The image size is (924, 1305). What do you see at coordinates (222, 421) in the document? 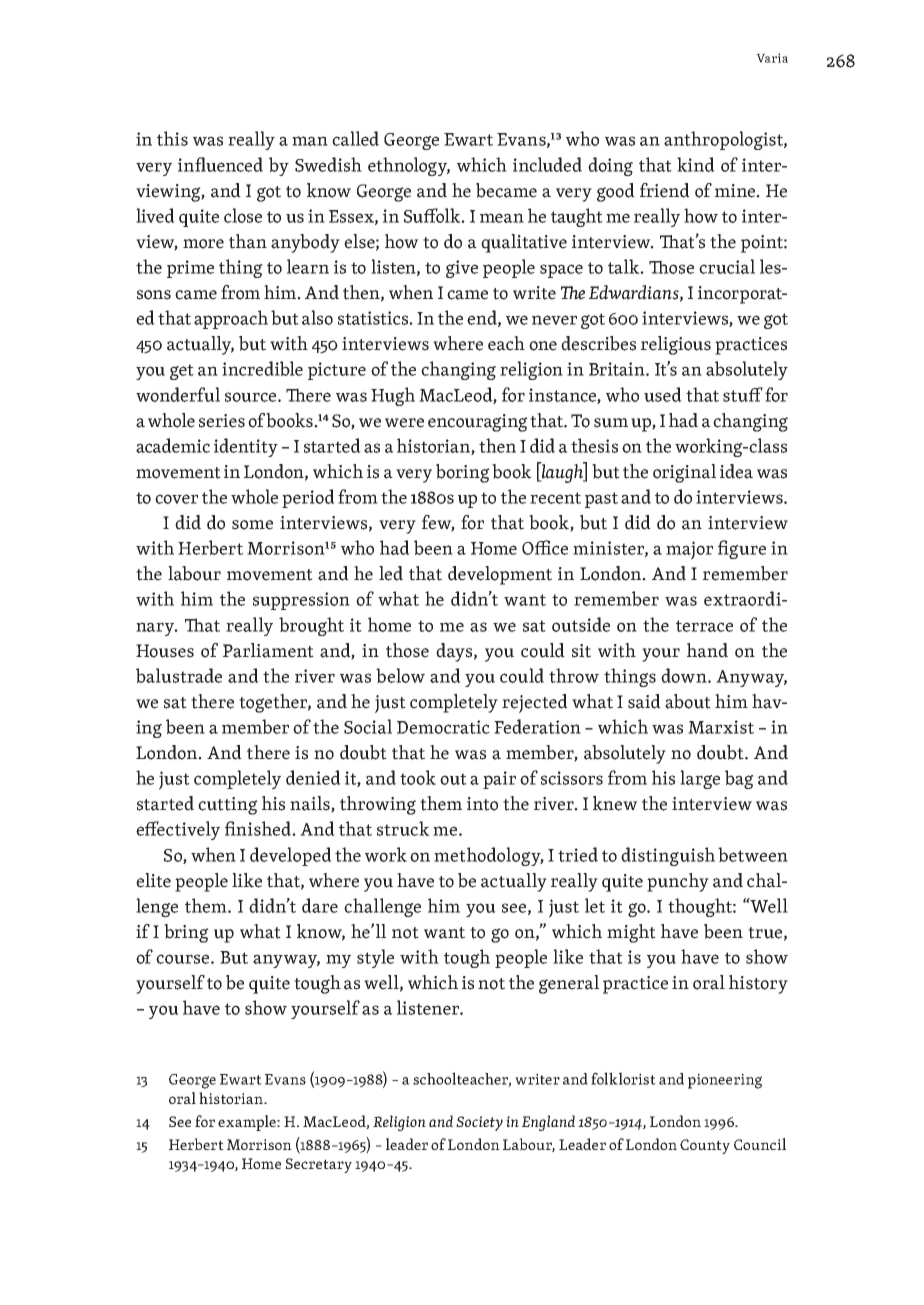
I see `series` at bounding box center [222, 421].
